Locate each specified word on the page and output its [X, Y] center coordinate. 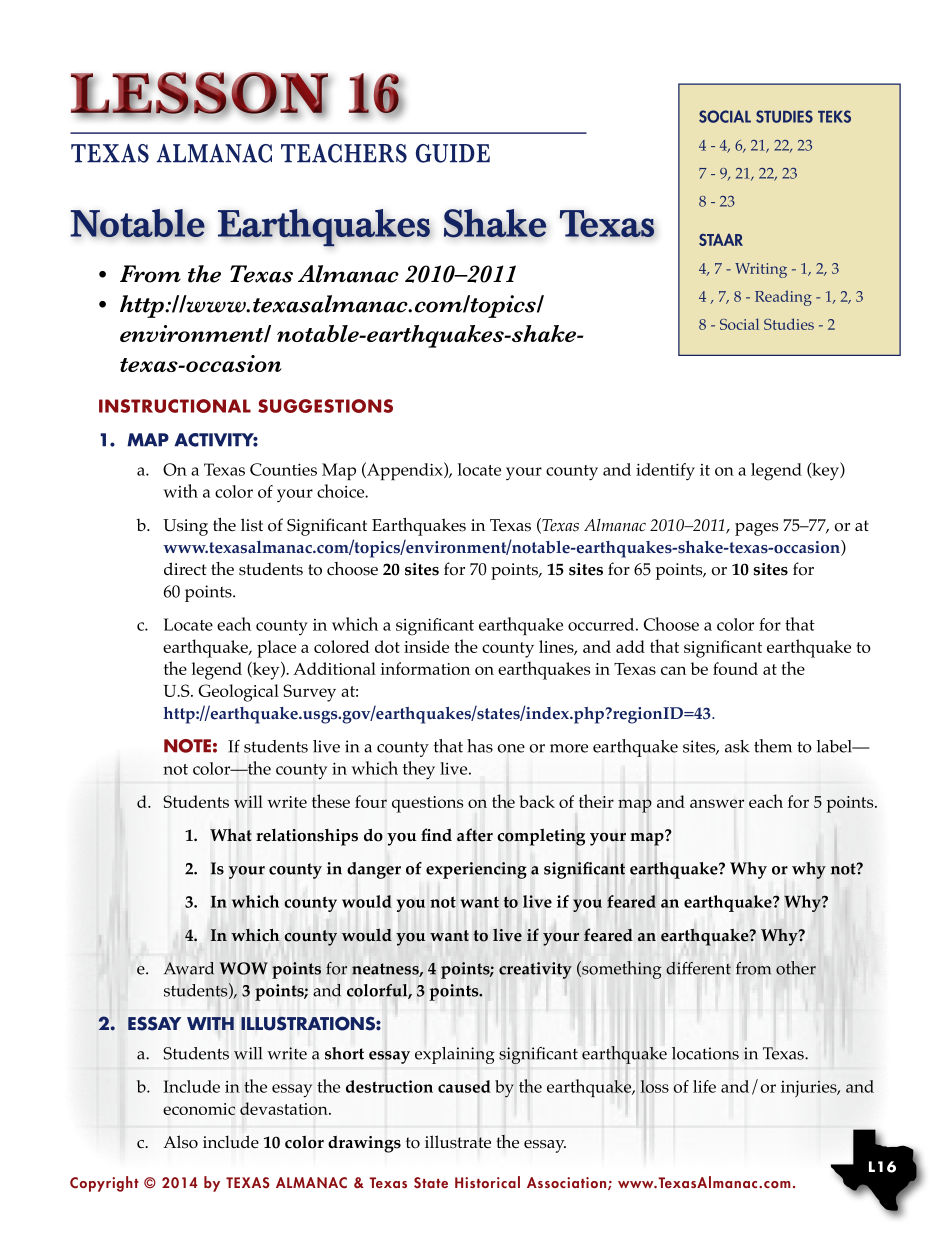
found [735, 668]
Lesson [200, 94]
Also [180, 1142]
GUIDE [453, 153]
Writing [761, 270]
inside [426, 646]
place [276, 649]
